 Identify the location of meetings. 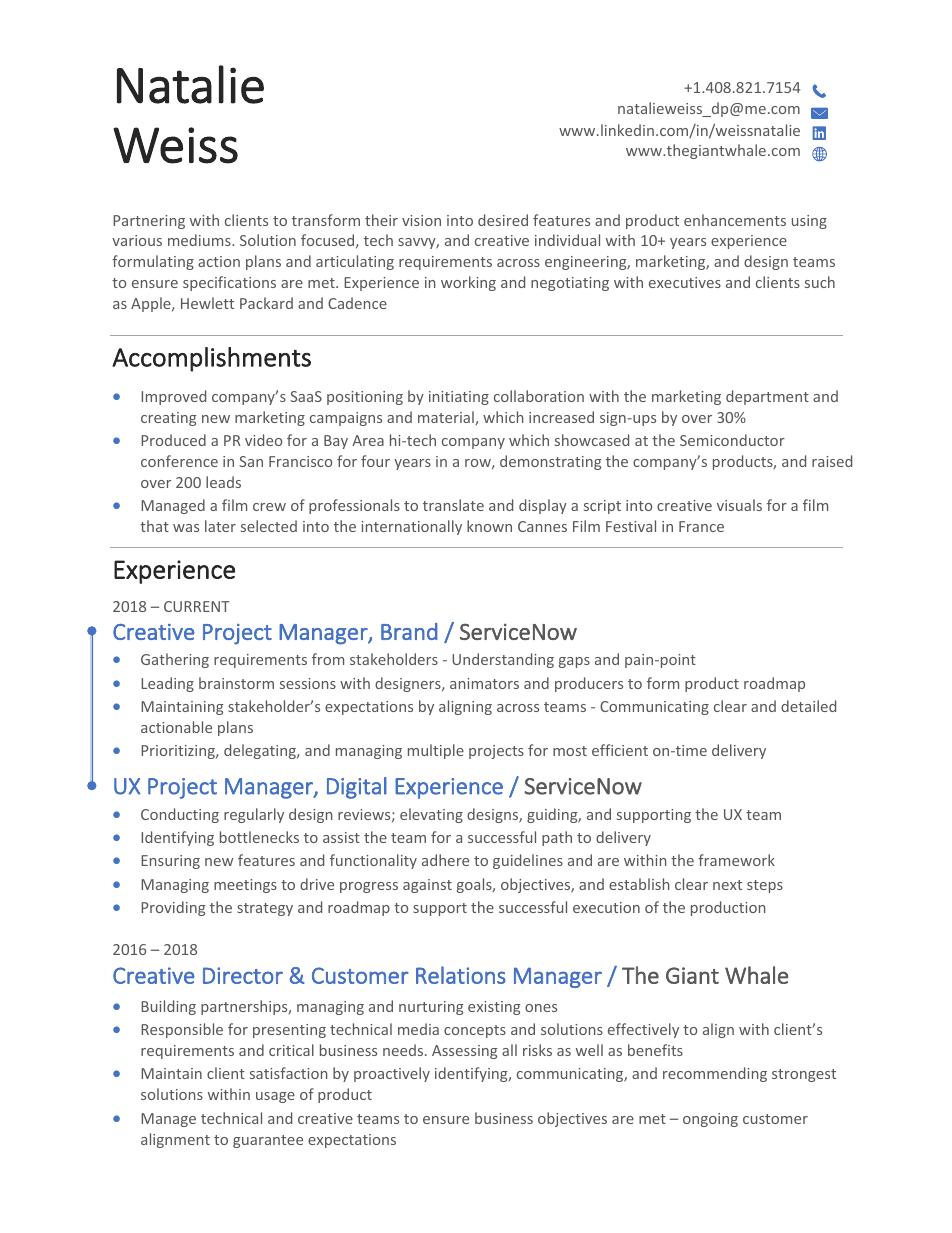
(245, 886).
